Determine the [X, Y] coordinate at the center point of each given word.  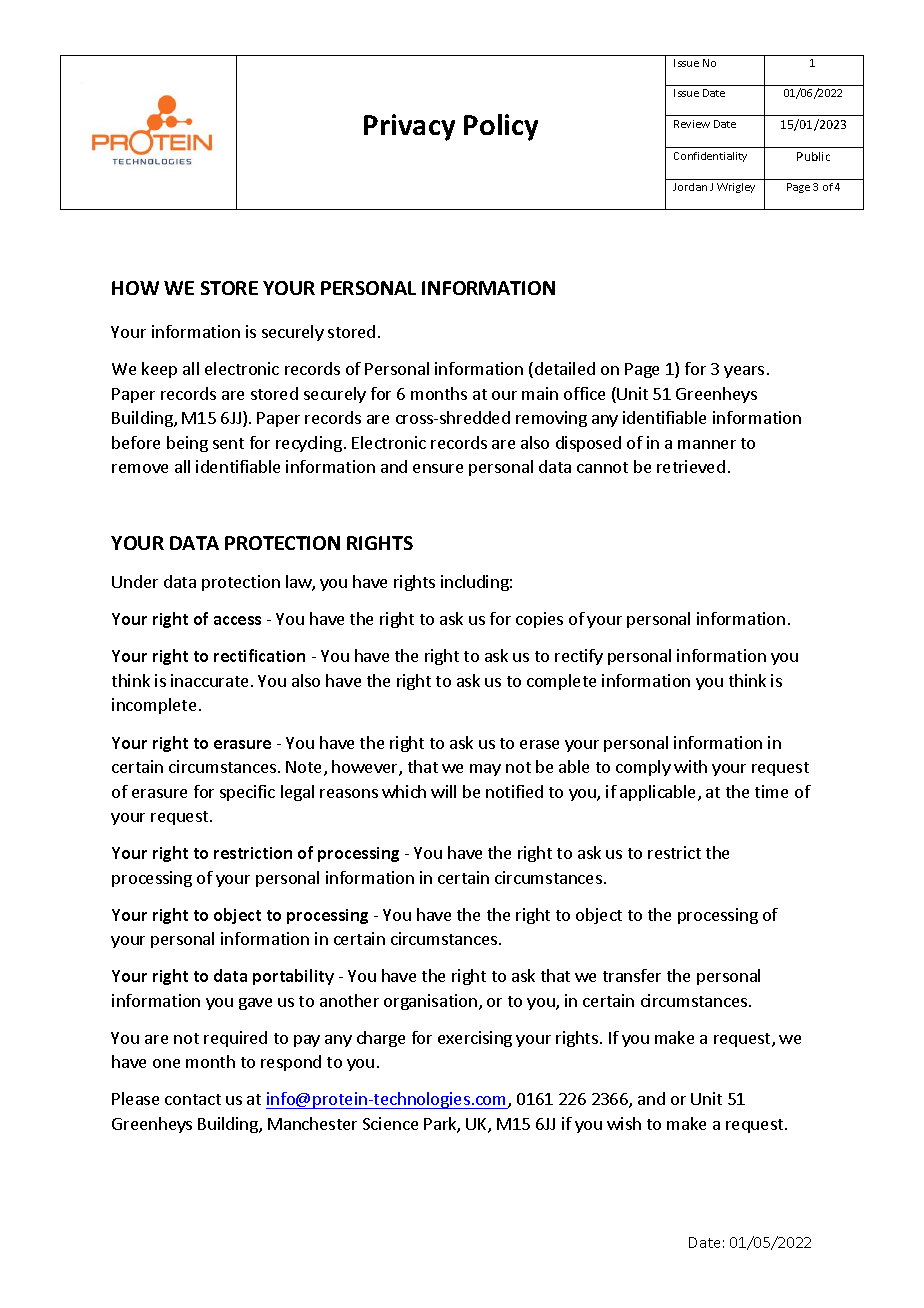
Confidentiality [710, 157]
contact [193, 1099]
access [237, 620]
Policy [501, 127]
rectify [579, 657]
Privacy [409, 127]
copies [539, 620]
